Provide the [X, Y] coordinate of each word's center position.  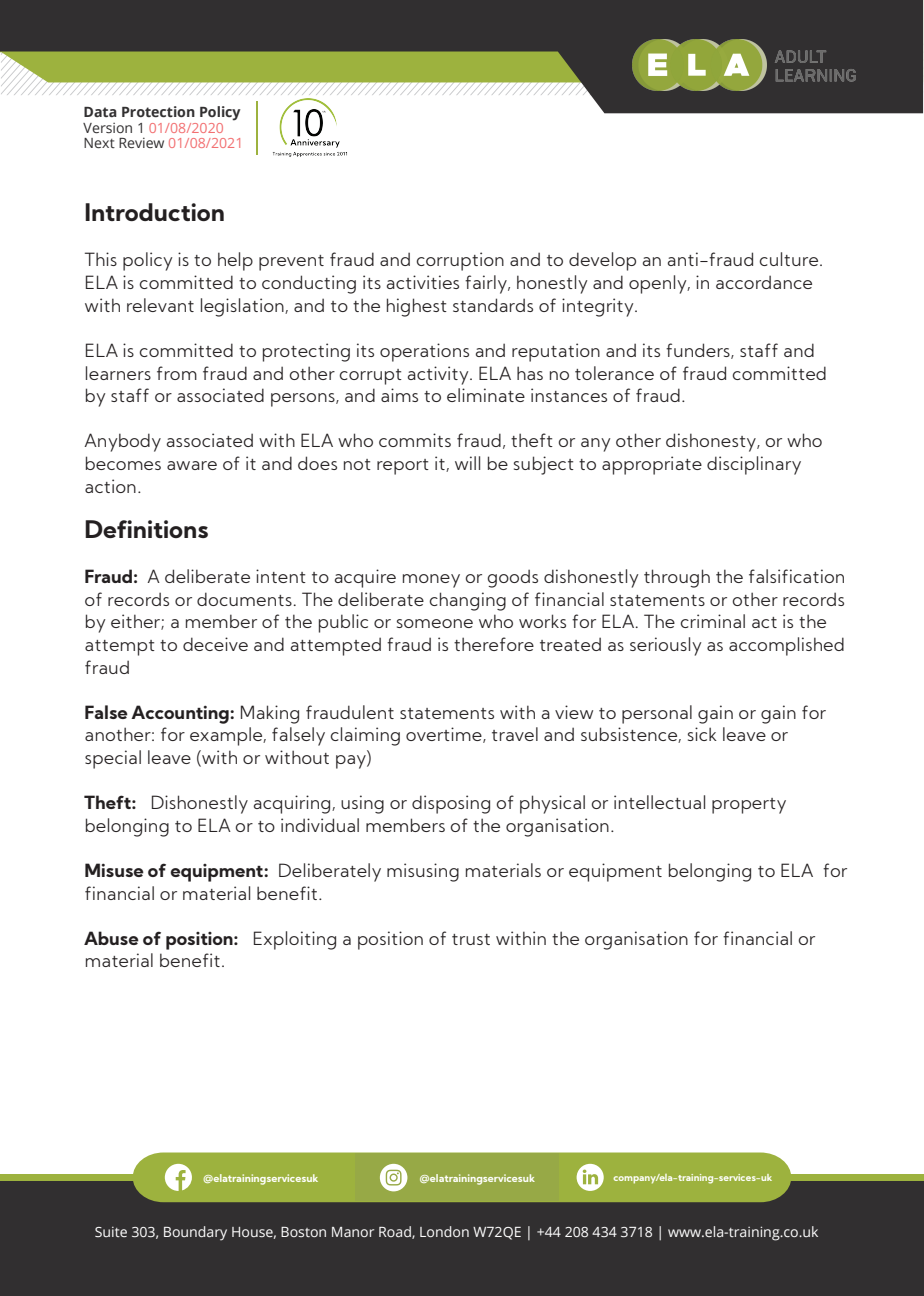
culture [788, 259]
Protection [158, 111]
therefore [494, 644]
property [749, 806]
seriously [665, 646]
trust [471, 939]
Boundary [195, 1233]
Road [396, 1232]
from [177, 373]
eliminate [486, 395]
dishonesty [712, 442]
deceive [215, 644]
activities [423, 282]
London [444, 1231]
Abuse [111, 938]
